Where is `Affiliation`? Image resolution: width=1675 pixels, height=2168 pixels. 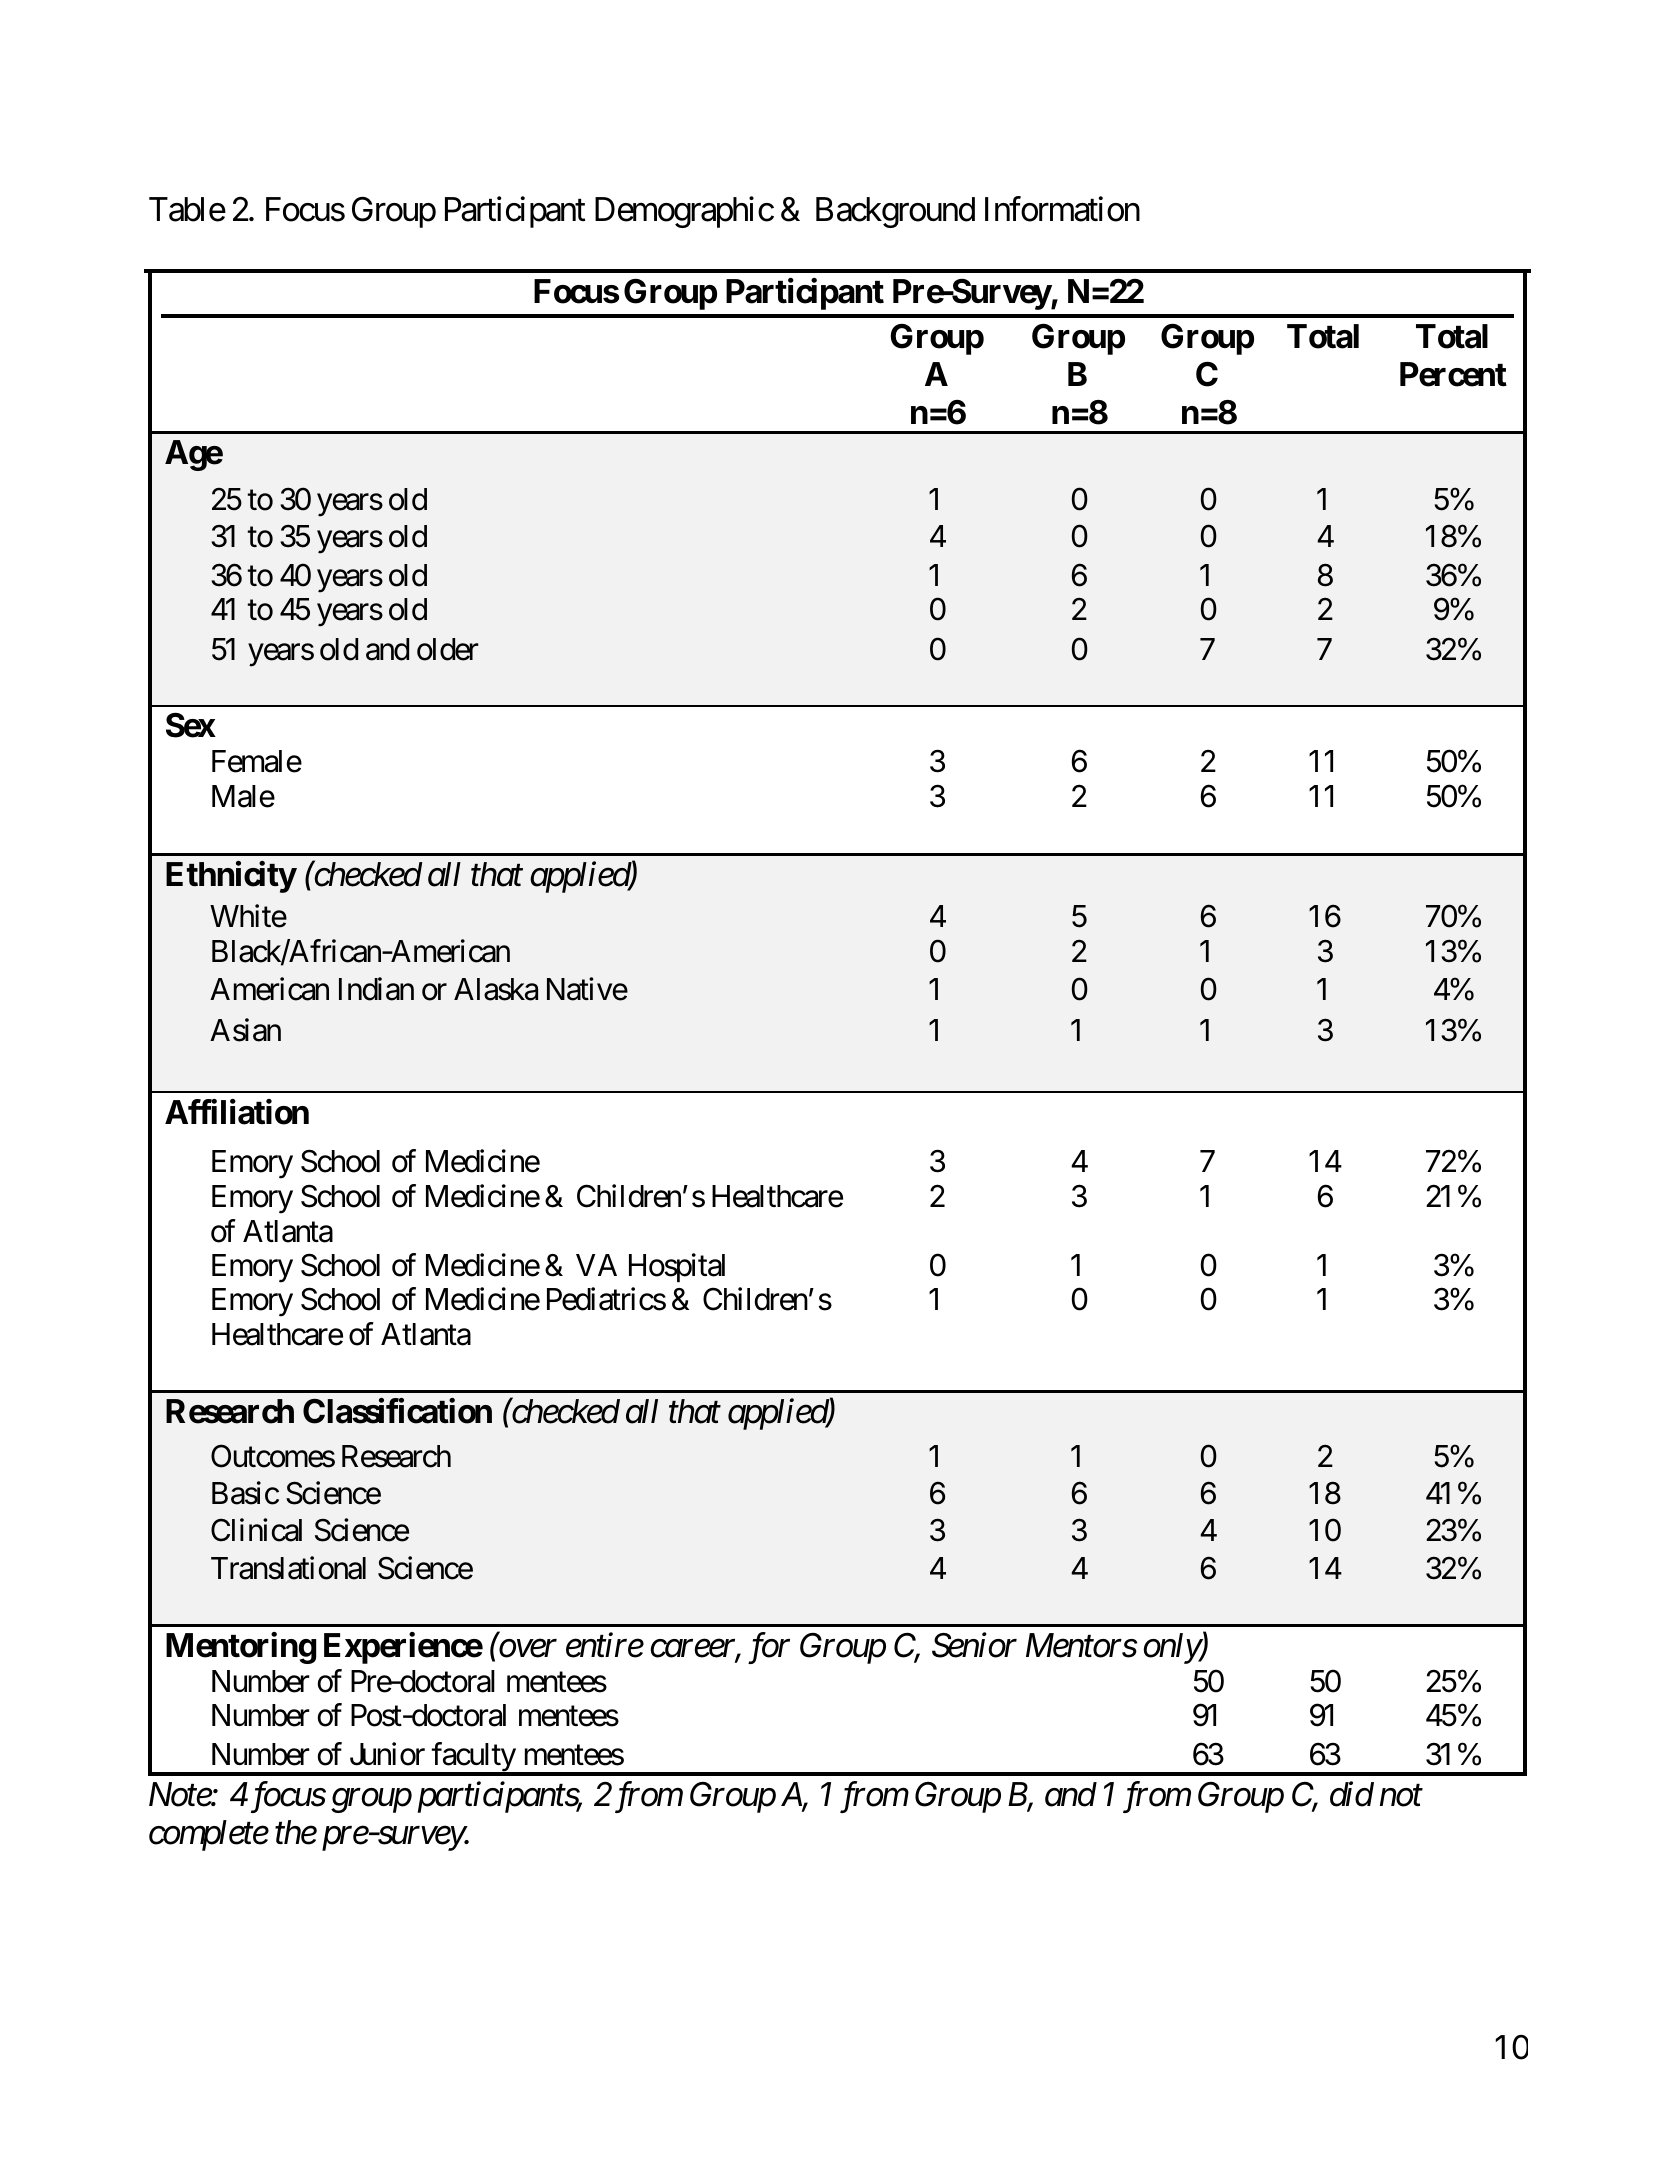
Affiliation is located at coordinates (237, 1112).
